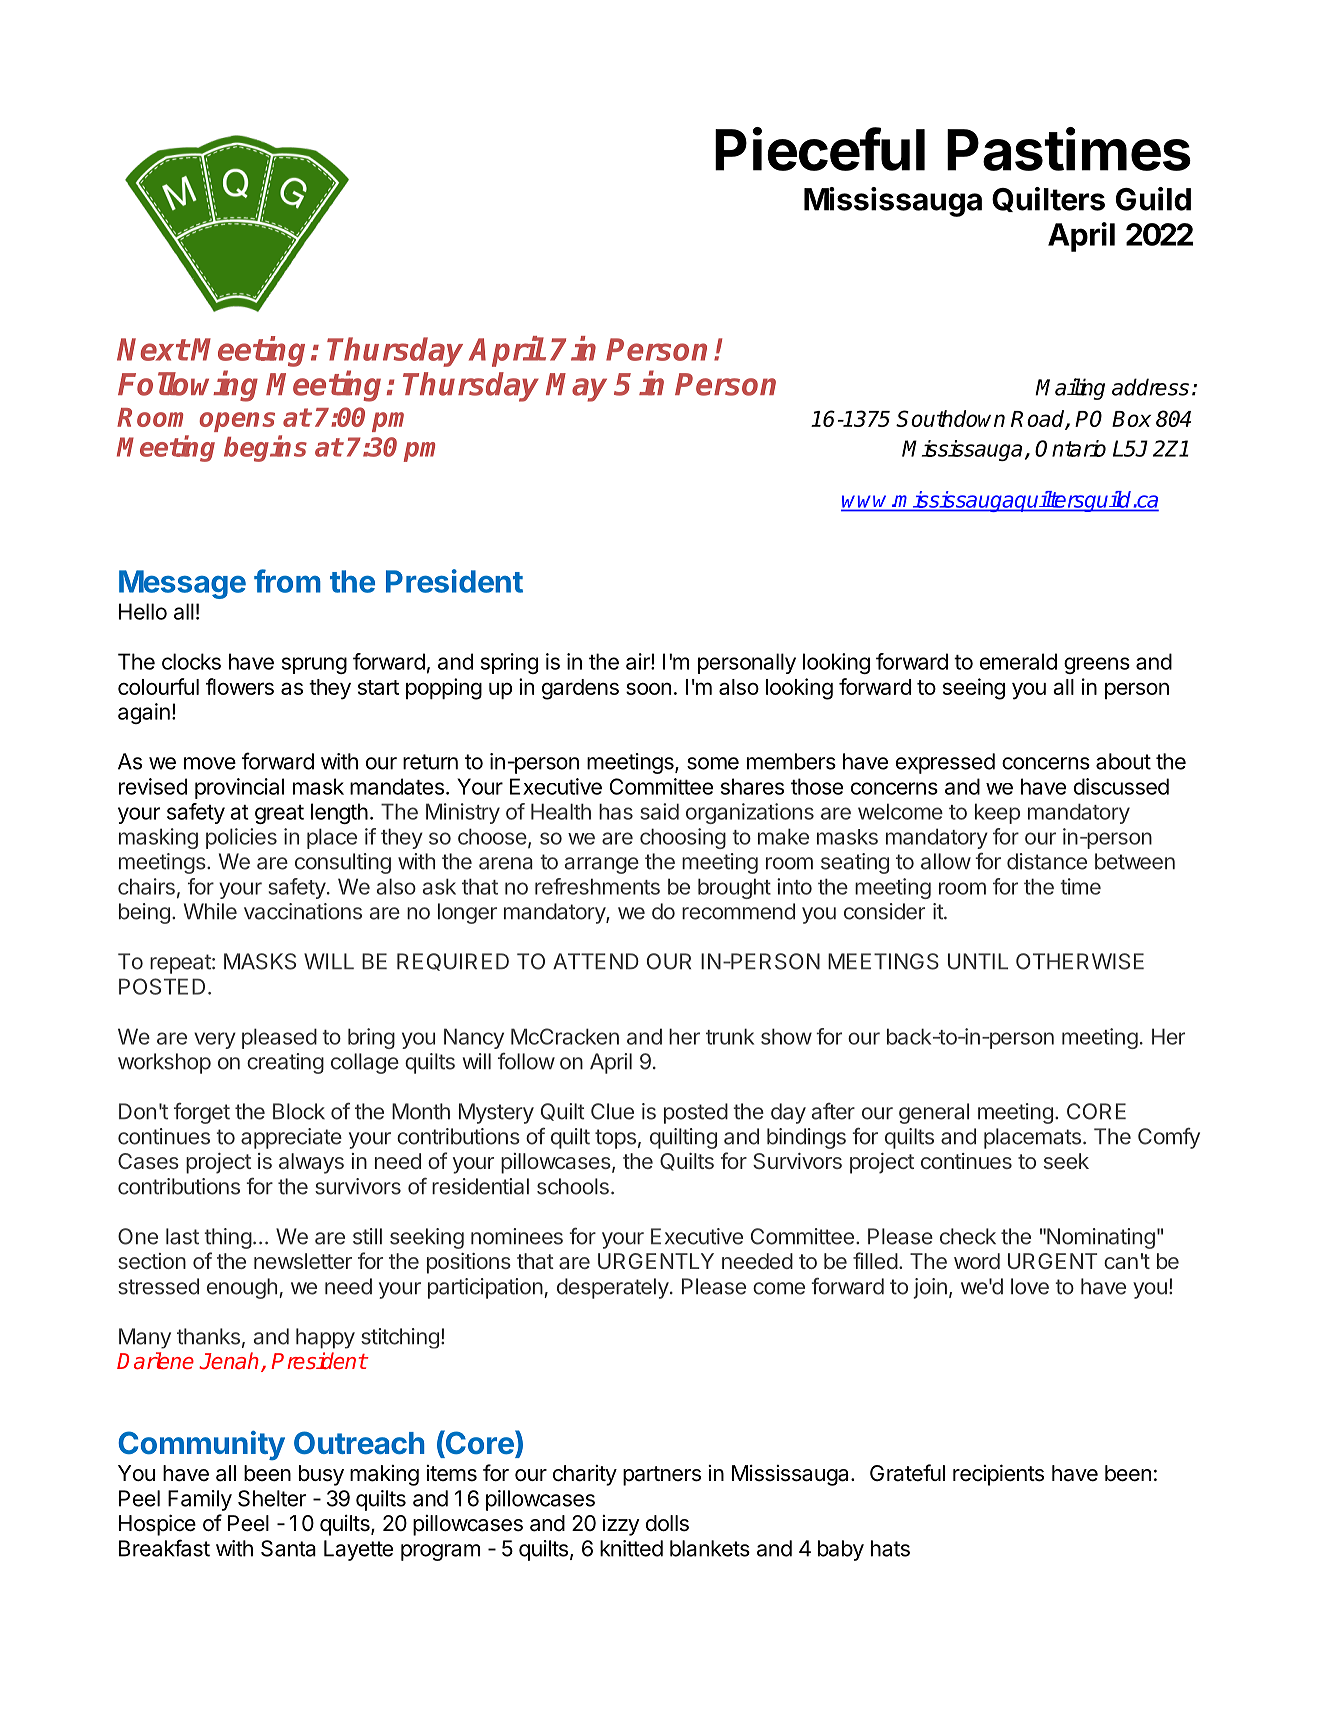 This image has width=1329, height=1720. Describe the element at coordinates (667, 1523) in the image. I see `dolls` at that location.
